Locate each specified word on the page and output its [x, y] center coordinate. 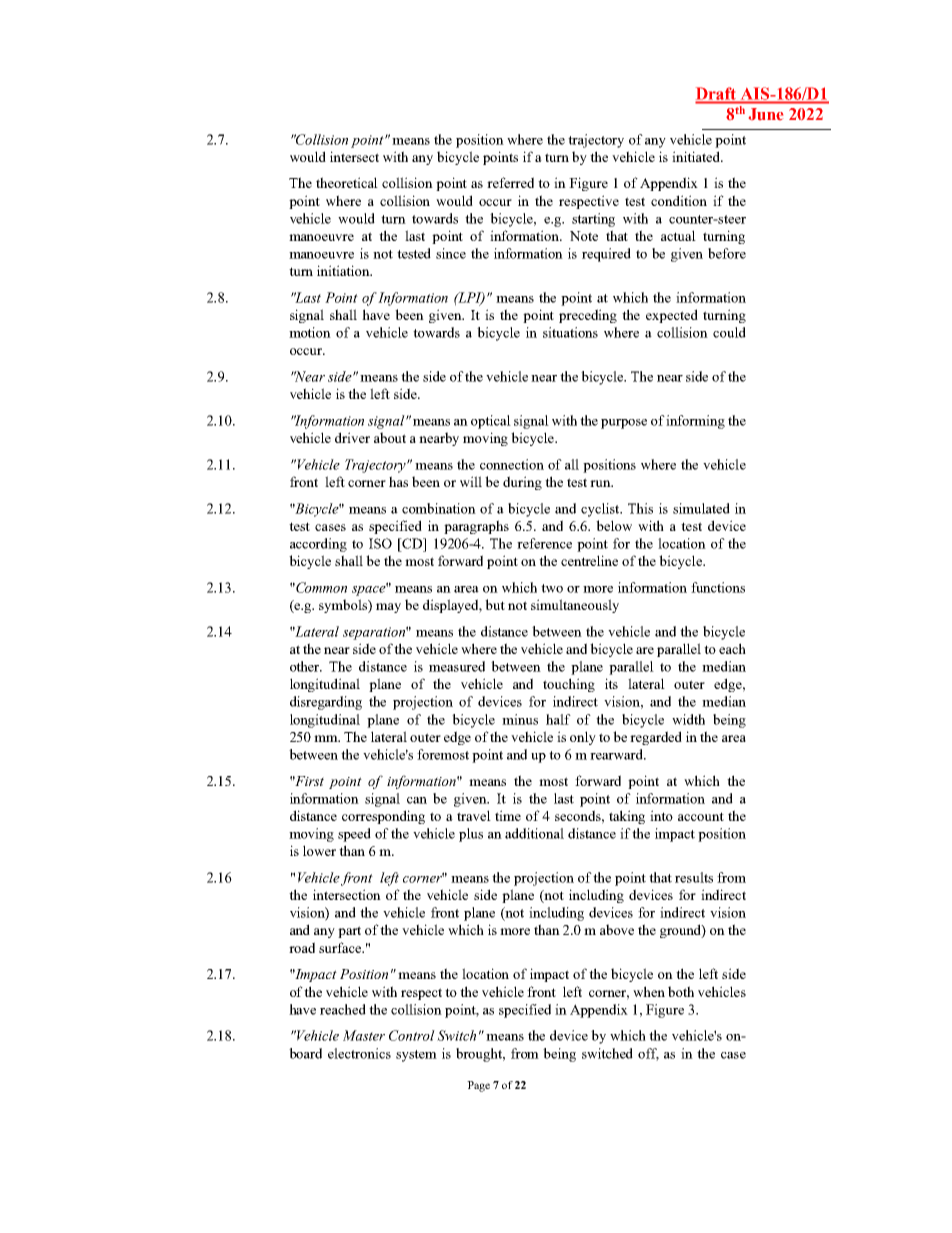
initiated [697, 156]
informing [695, 422]
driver [352, 437]
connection [512, 464]
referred [510, 182]
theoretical [347, 182]
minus [520, 719]
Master [364, 1035]
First [308, 781]
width [688, 719]
